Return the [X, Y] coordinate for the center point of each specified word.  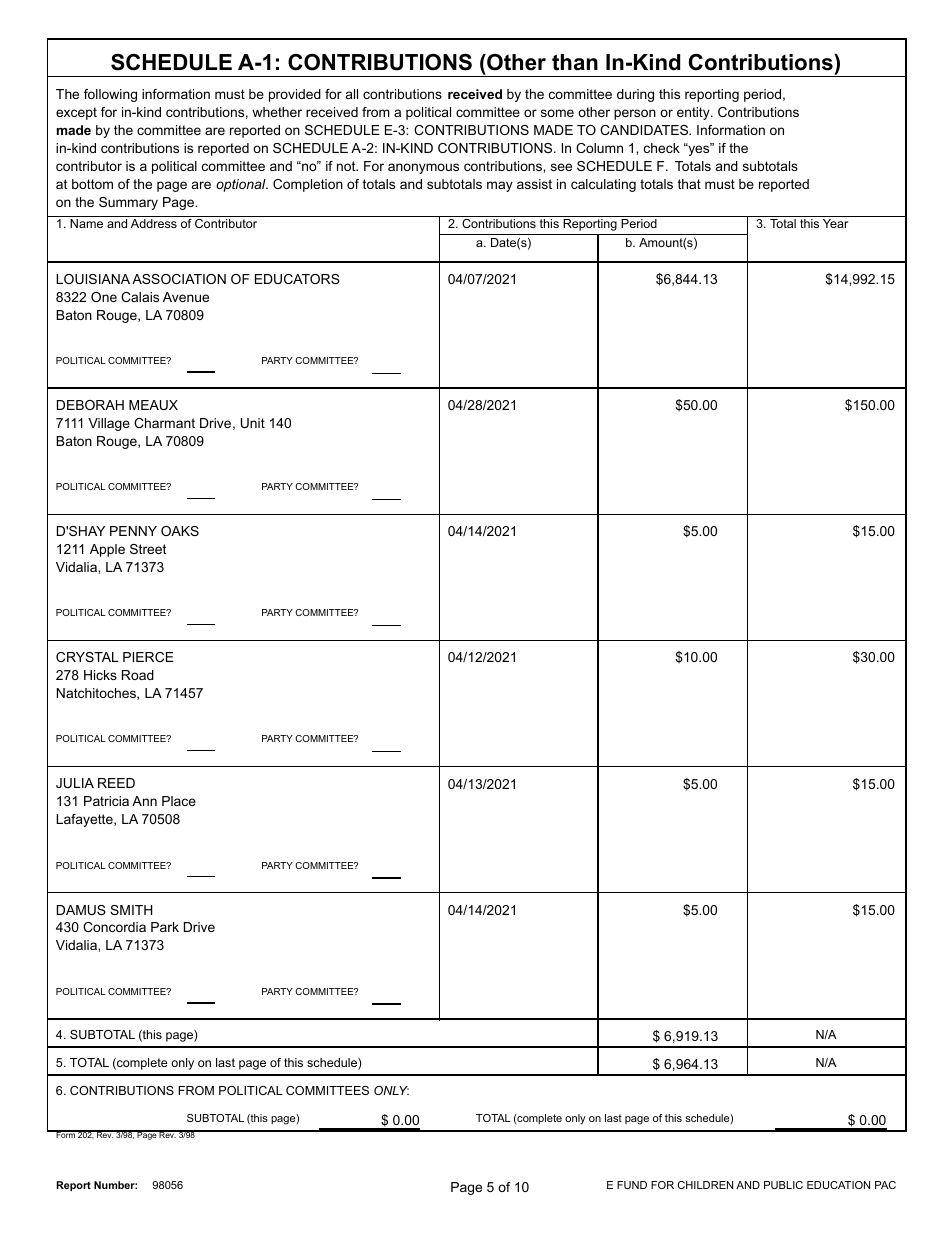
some [557, 113]
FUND [632, 1185]
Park [165, 927]
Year [835, 223]
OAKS [180, 531]
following [110, 95]
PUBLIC [783, 1185]
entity [694, 113]
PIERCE [148, 657]
